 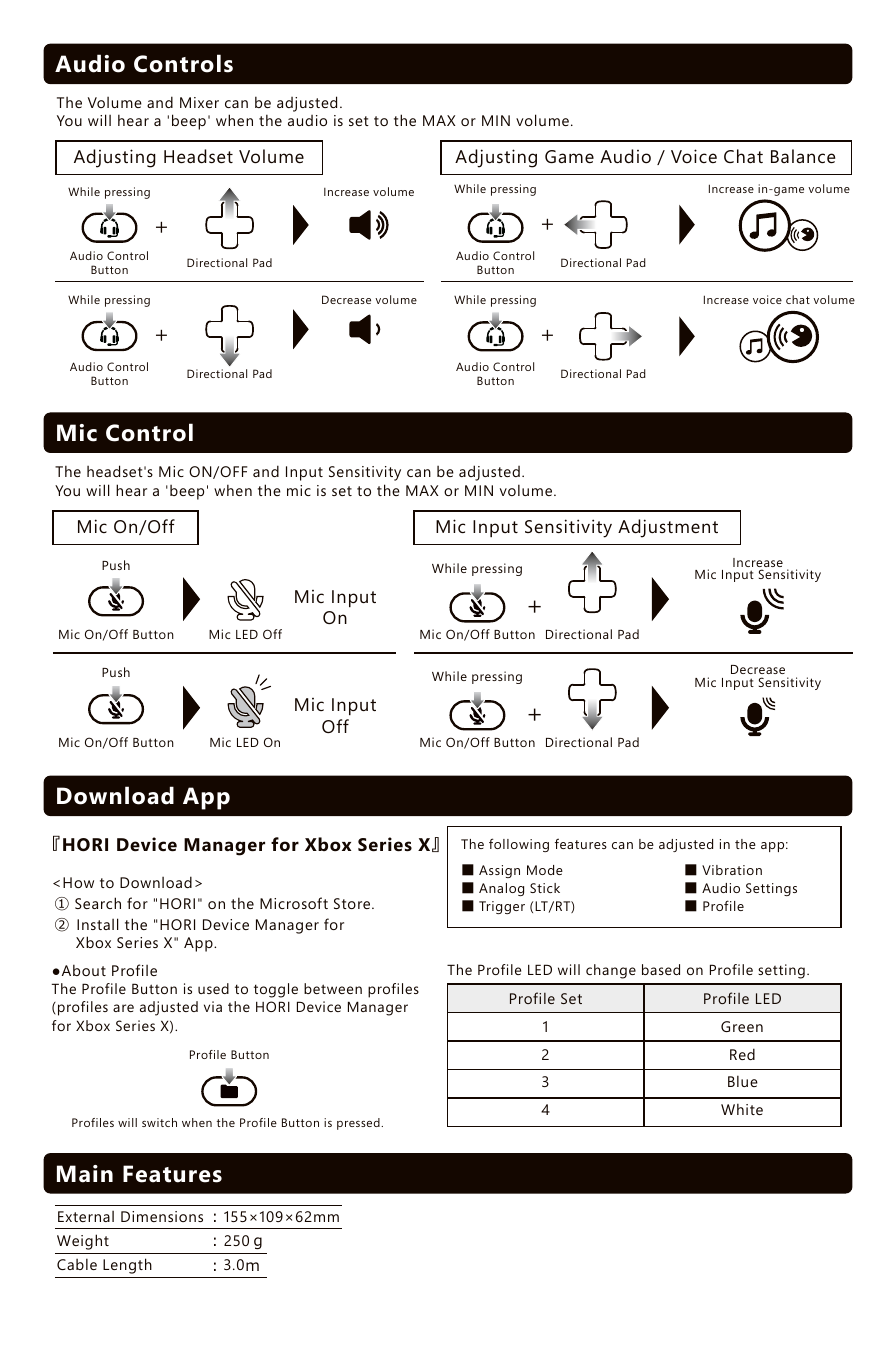 What do you see at coordinates (199, 102) in the screenshot?
I see `Mixer` at bounding box center [199, 102].
